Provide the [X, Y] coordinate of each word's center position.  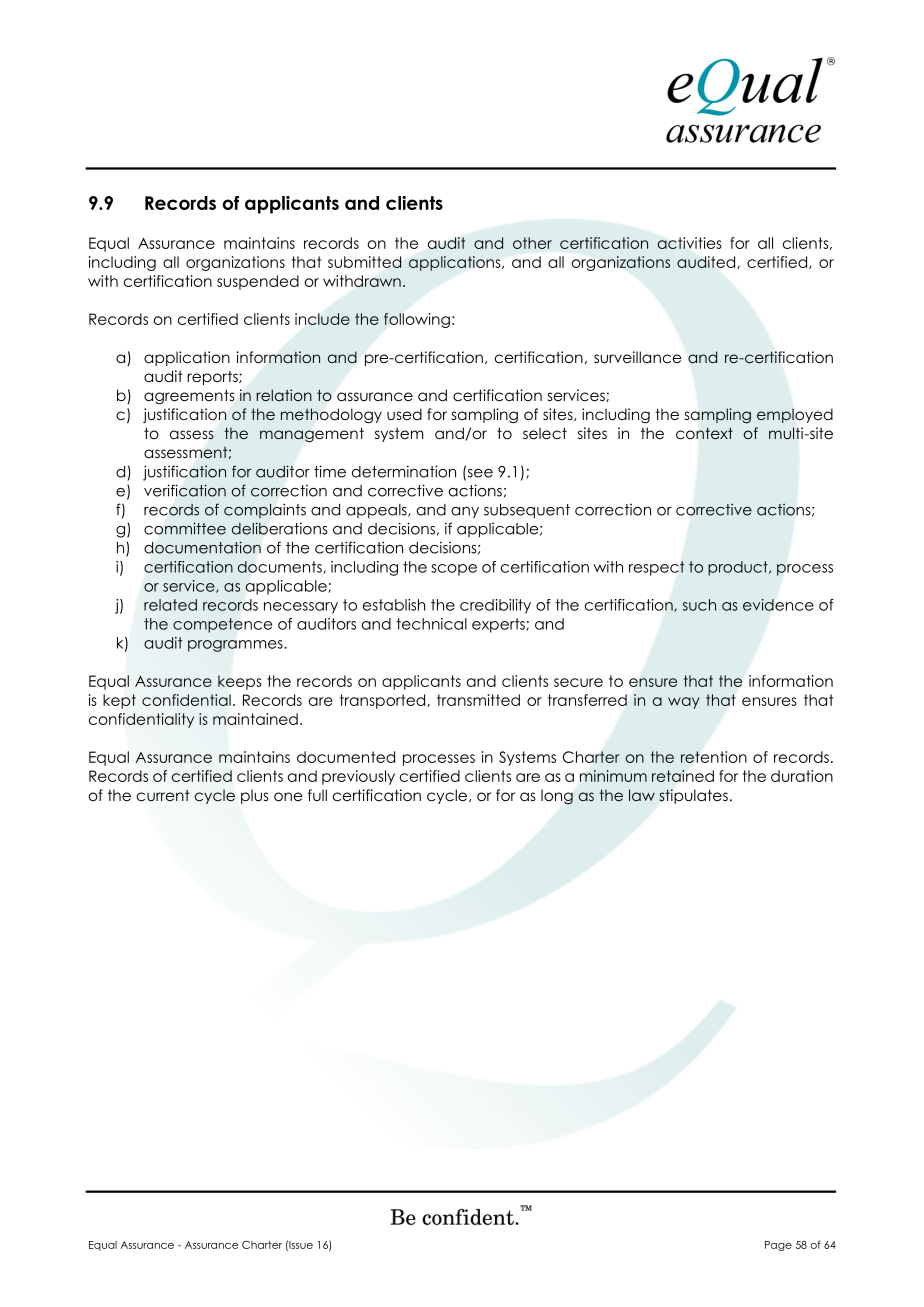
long [557, 797]
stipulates [693, 796]
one [288, 797]
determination [404, 471]
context [704, 433]
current [163, 795]
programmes [236, 646]
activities [689, 243]
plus [255, 796]
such [699, 605]
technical [431, 624]
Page [778, 1246]
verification [185, 490]
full [317, 795]
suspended [258, 282]
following [417, 320]
